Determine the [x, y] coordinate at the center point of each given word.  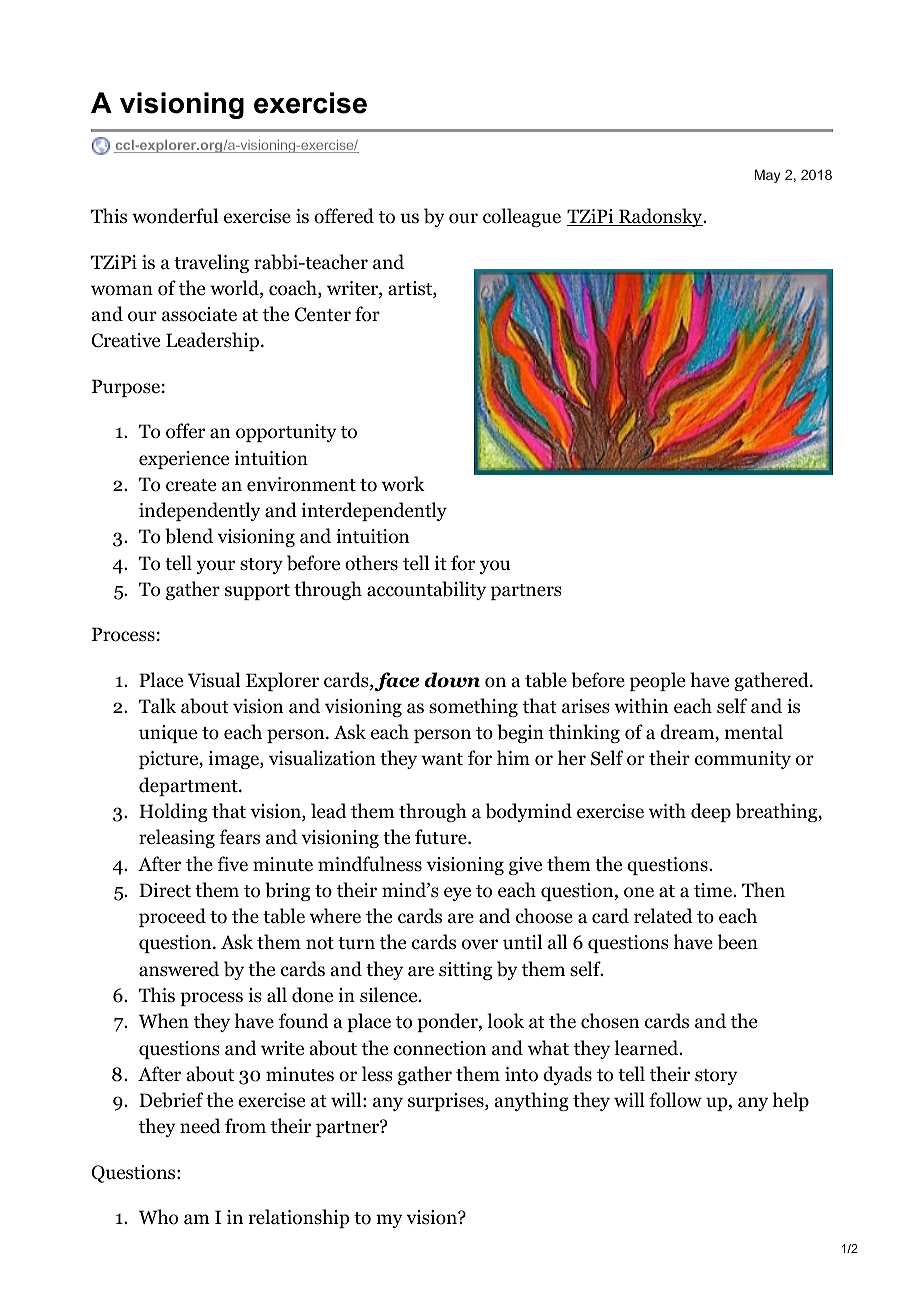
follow [675, 1100]
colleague [522, 217]
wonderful [175, 216]
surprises [447, 1102]
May [767, 176]
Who [158, 1217]
